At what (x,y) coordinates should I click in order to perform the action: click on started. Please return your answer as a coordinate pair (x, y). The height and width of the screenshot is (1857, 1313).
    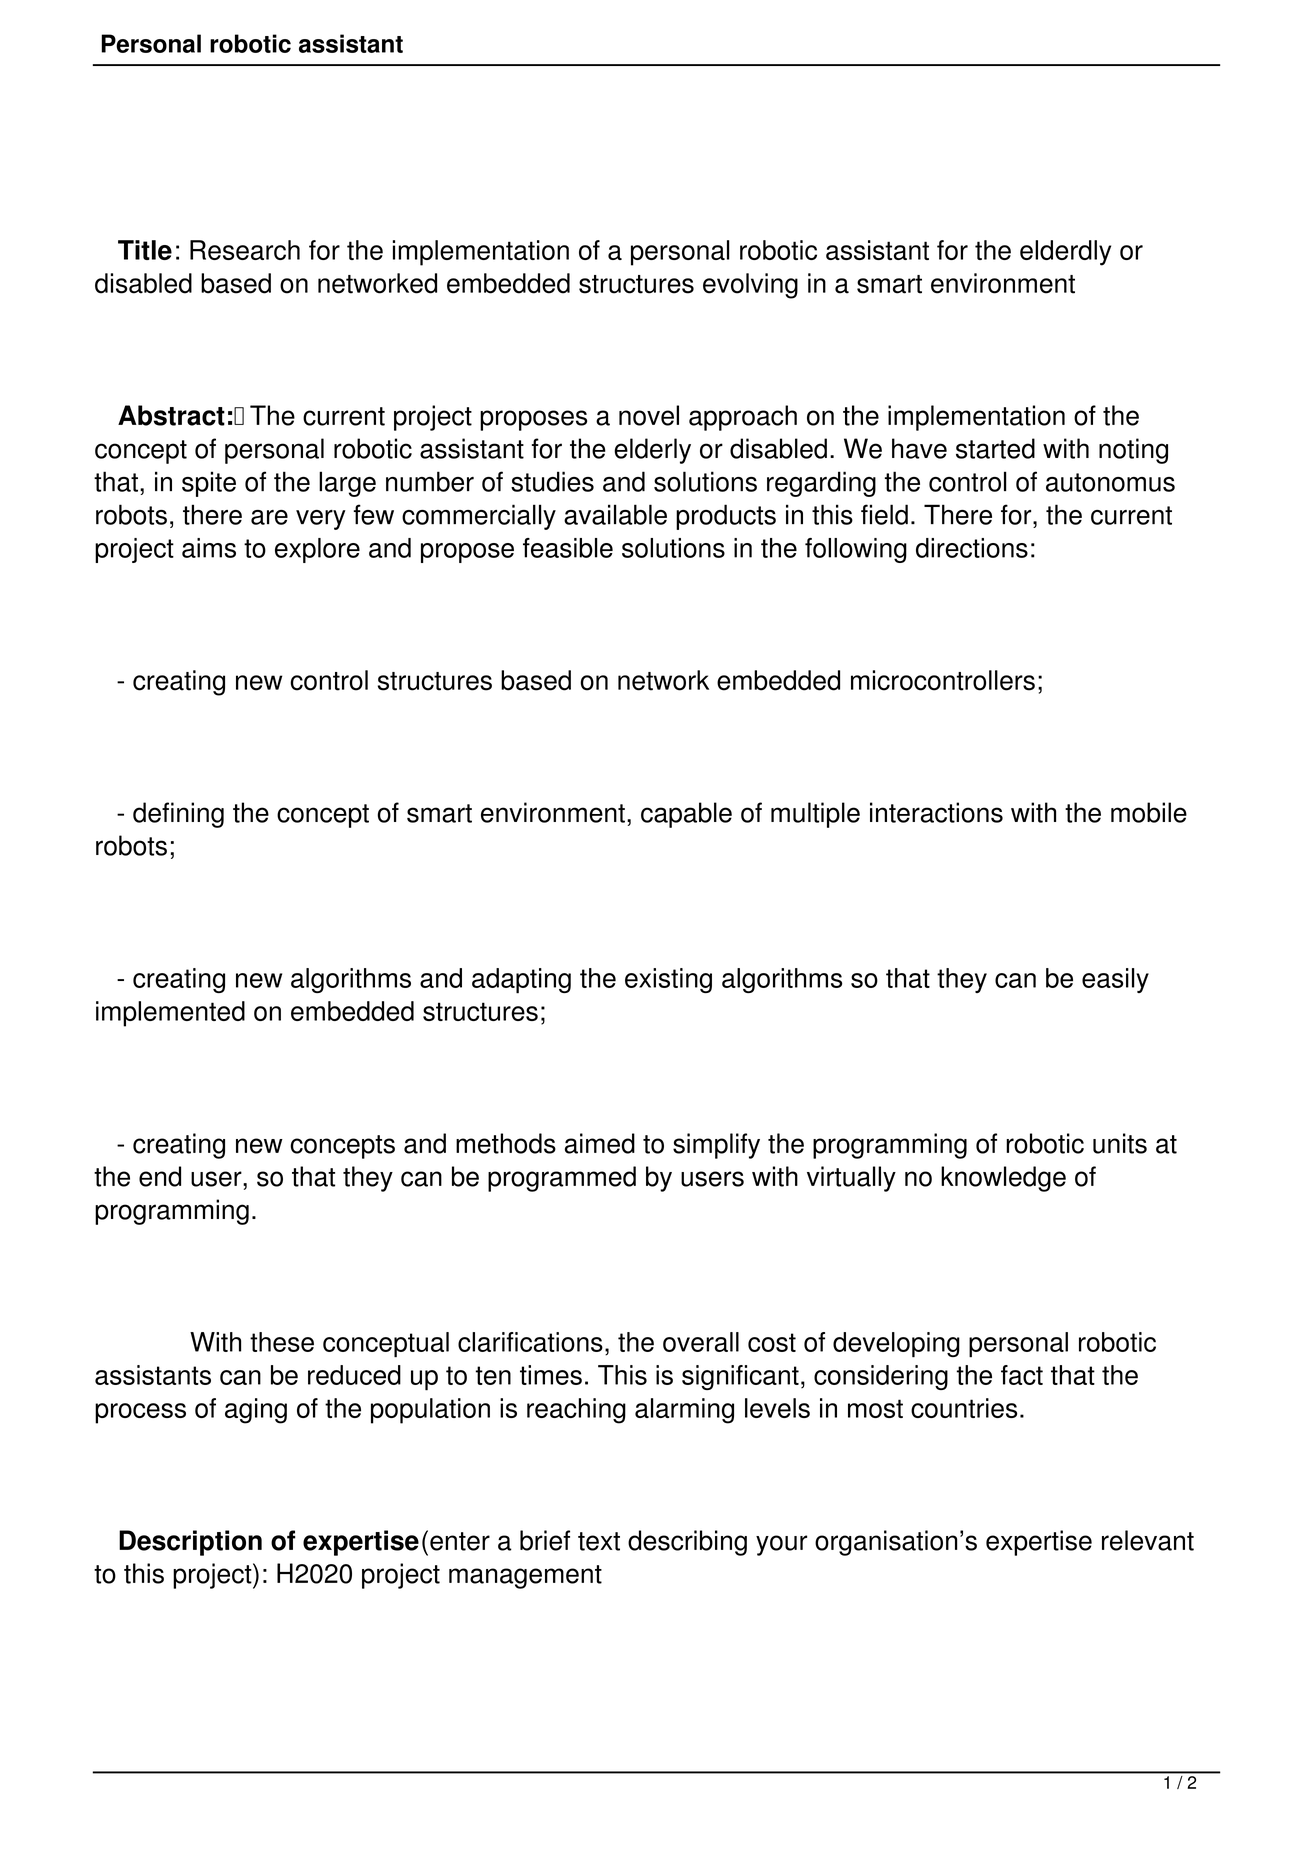
    Looking at the image, I should click on (995, 448).
